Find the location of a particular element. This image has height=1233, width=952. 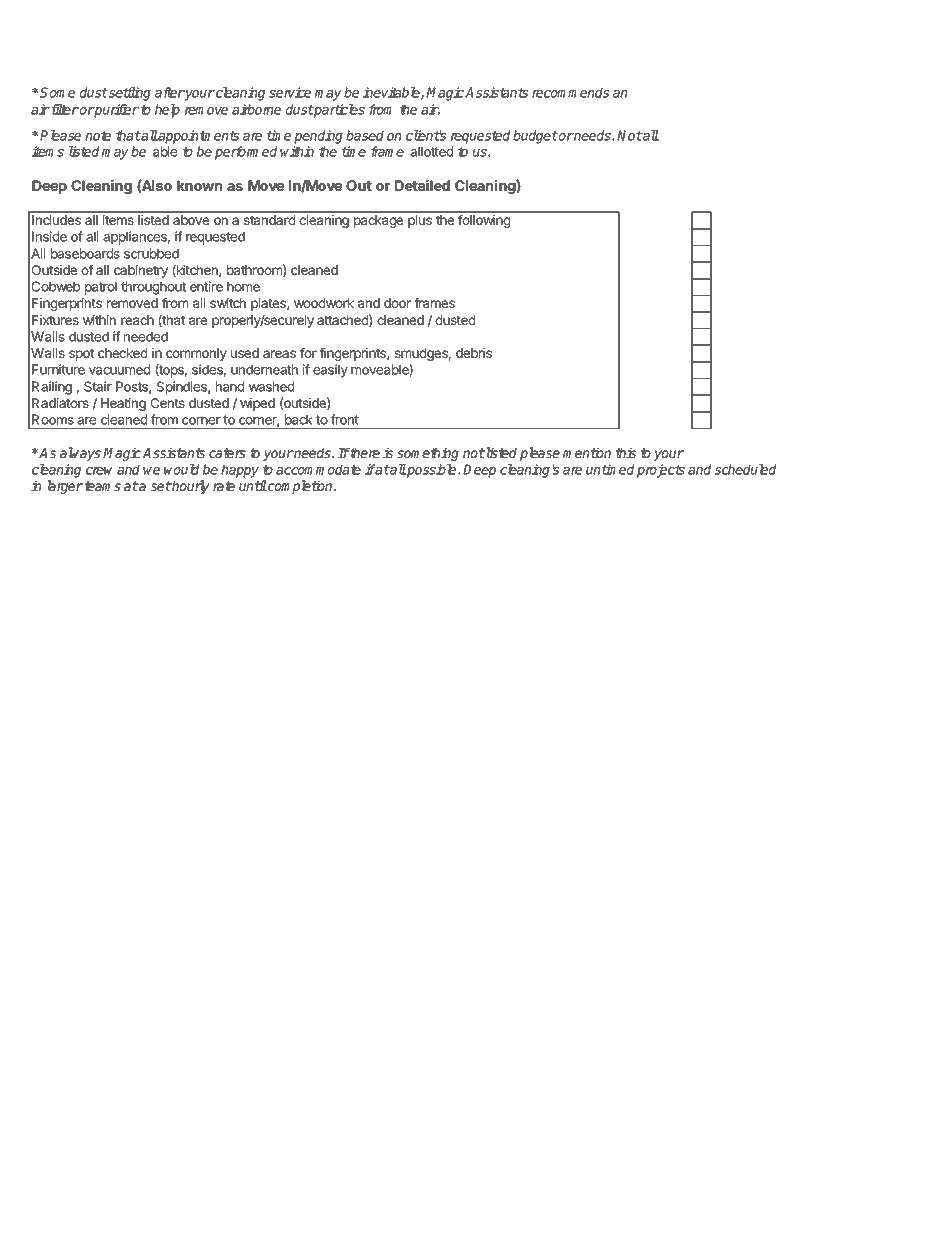

crew is located at coordinates (99, 471).
